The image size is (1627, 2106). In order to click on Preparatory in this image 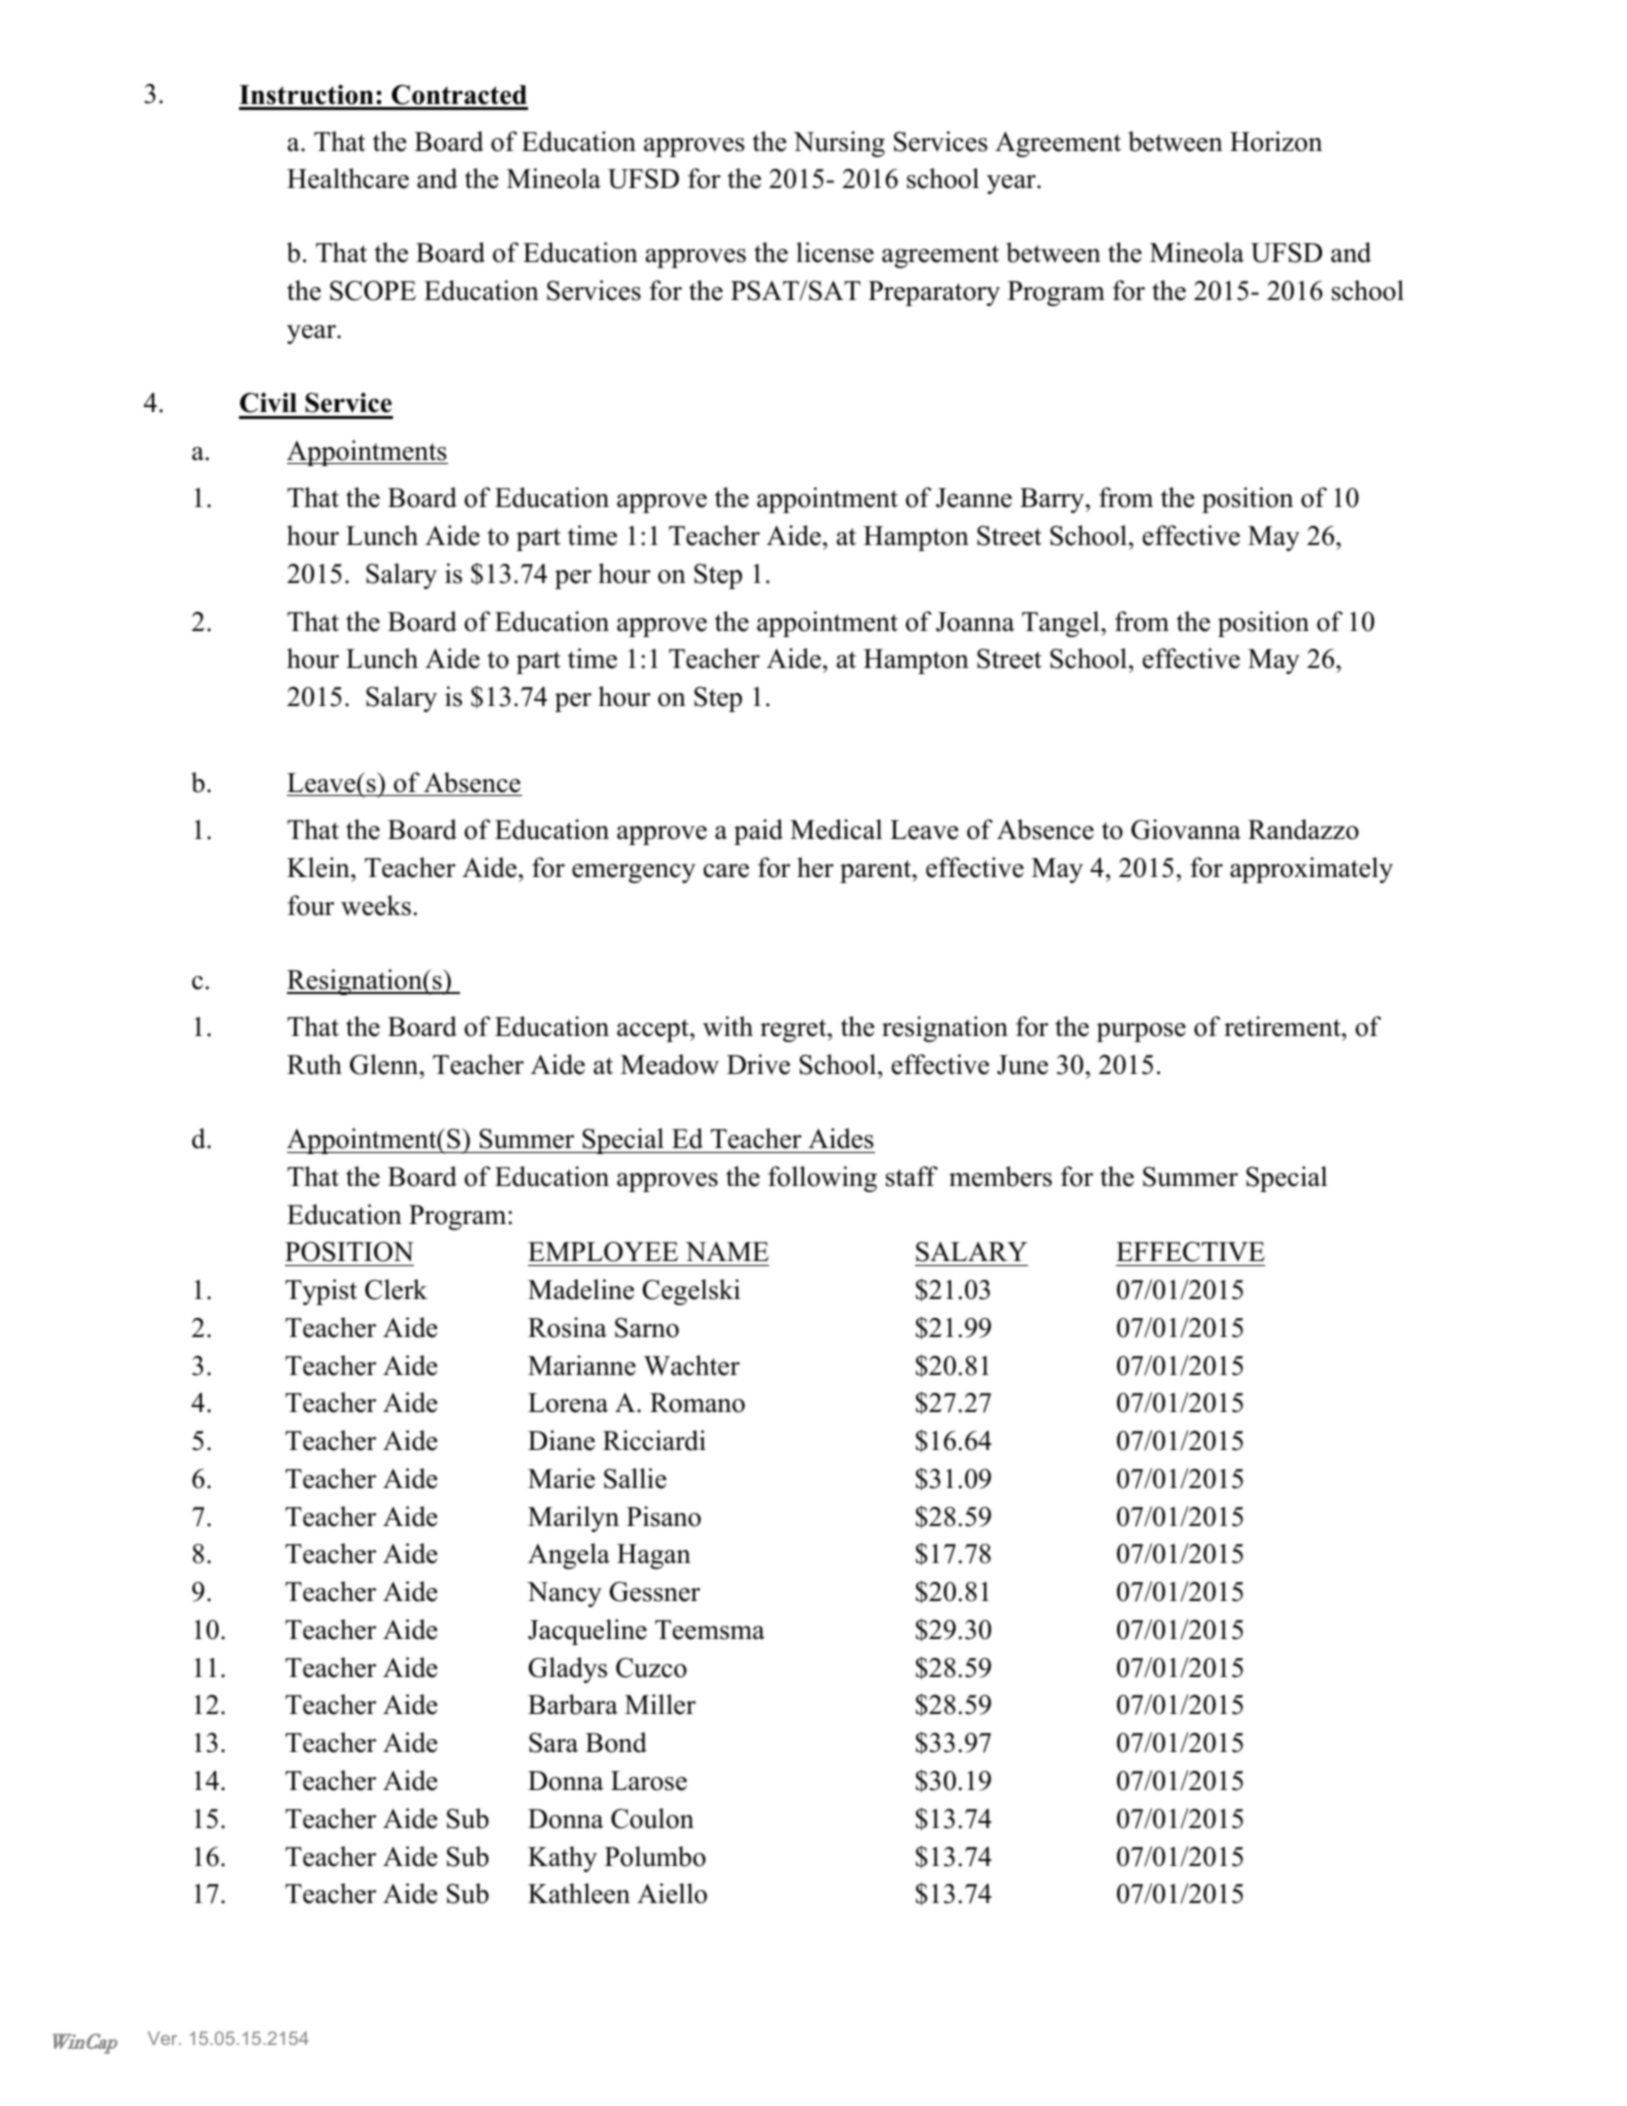, I will do `click(934, 293)`.
